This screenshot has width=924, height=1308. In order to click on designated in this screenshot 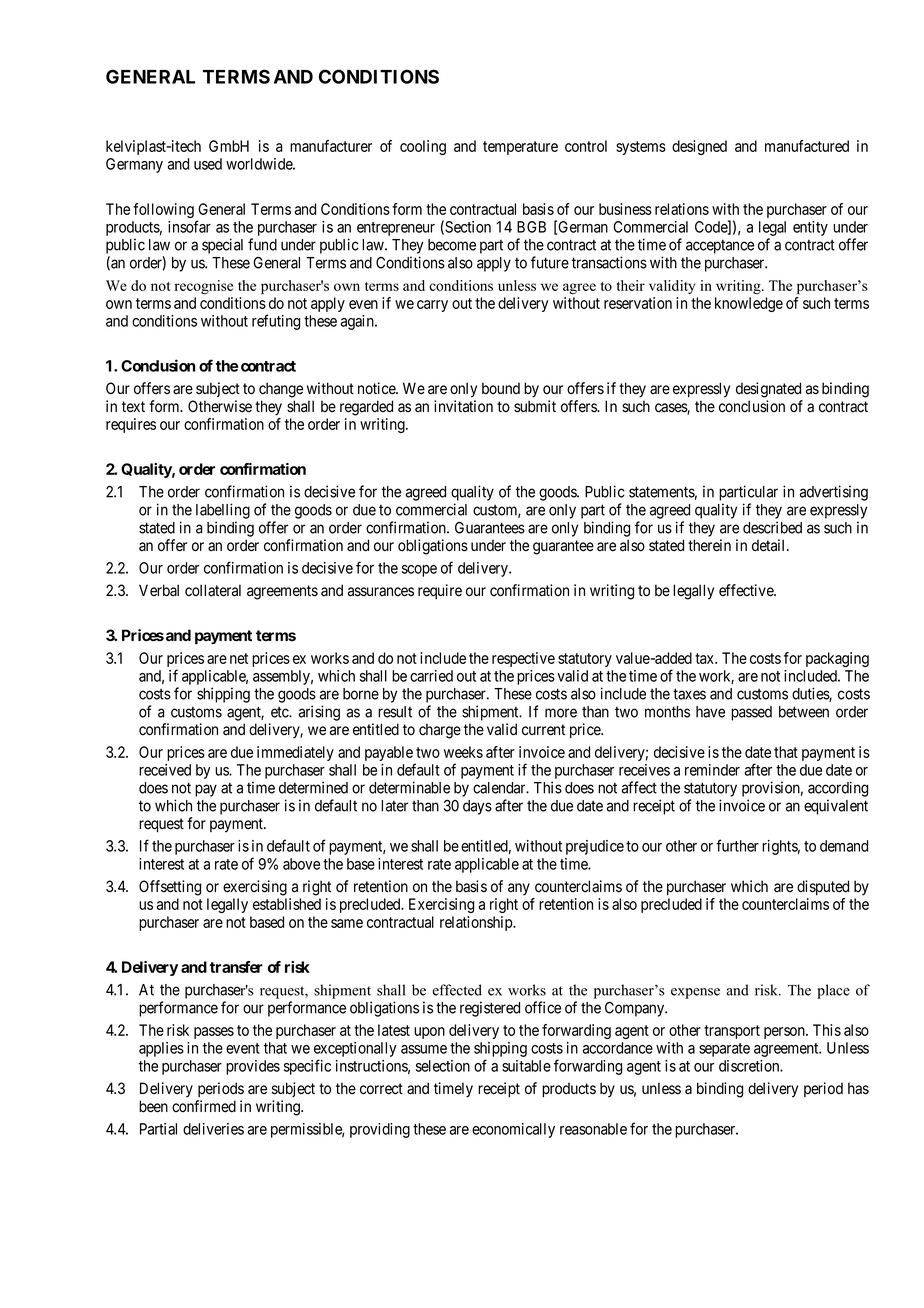, I will do `click(768, 390)`.
